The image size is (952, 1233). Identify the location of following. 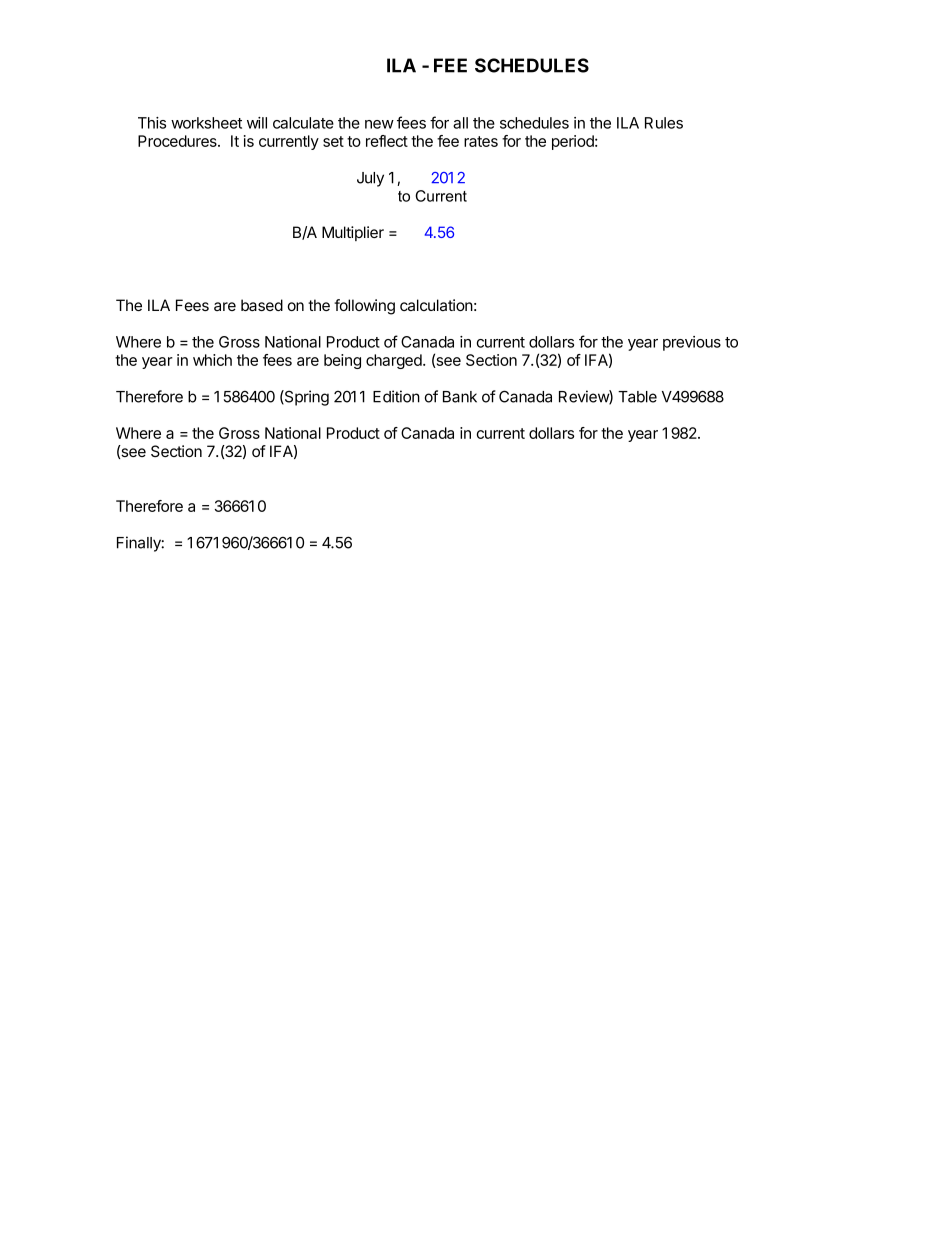
(364, 307).
